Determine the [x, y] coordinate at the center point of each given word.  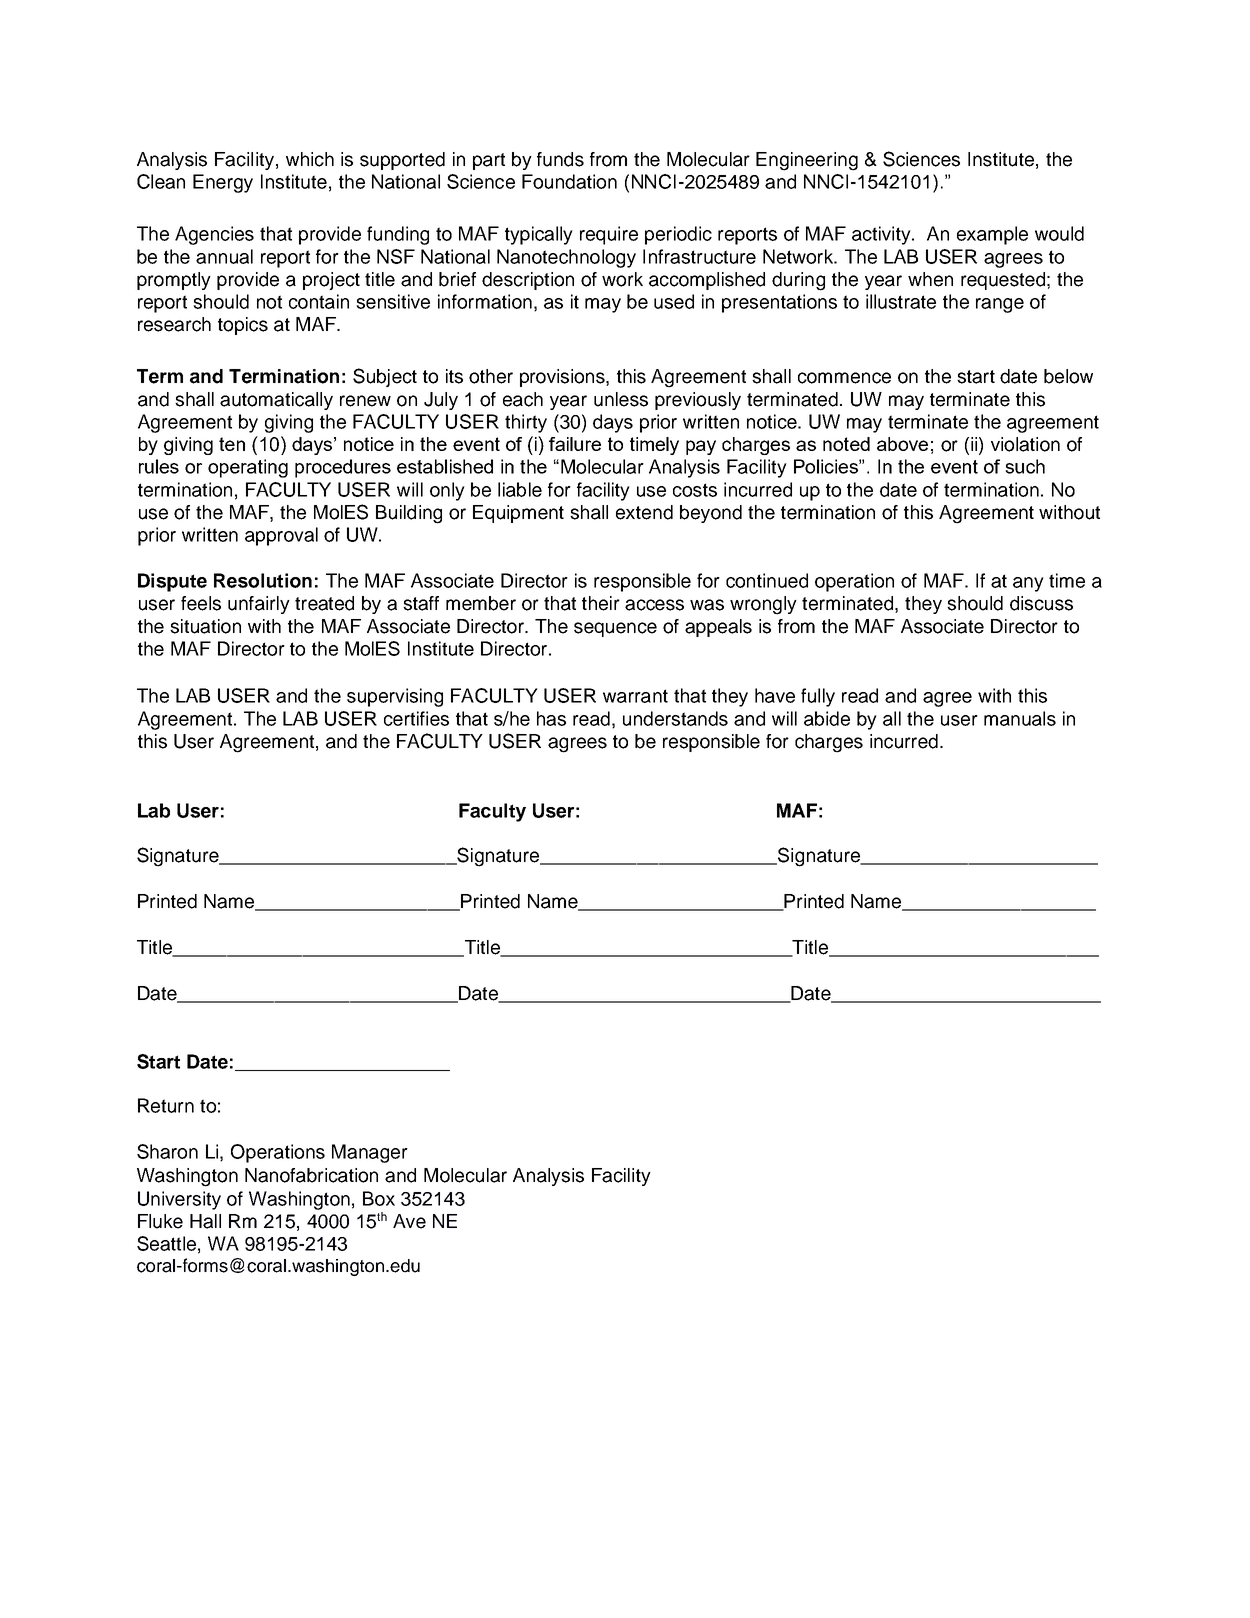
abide [827, 718]
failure [575, 444]
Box [379, 1198]
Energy [223, 183]
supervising [395, 697]
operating [248, 468]
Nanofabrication [311, 1175]
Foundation [569, 181]
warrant [635, 696]
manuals [1020, 718]
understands [675, 718]
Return [166, 1105]
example [992, 235]
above [902, 444]
